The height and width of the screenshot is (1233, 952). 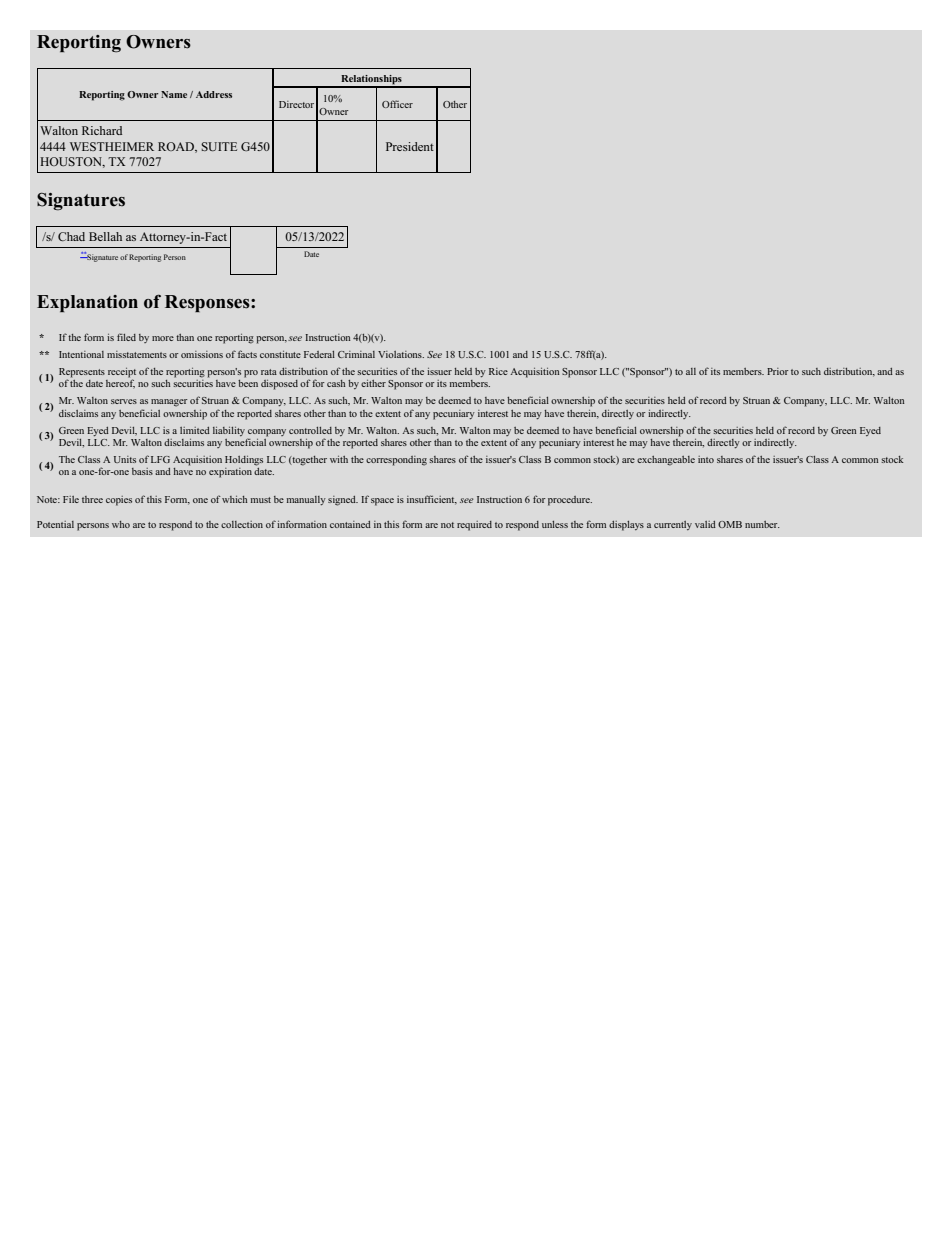 I want to click on Prior, so click(x=778, y=371).
